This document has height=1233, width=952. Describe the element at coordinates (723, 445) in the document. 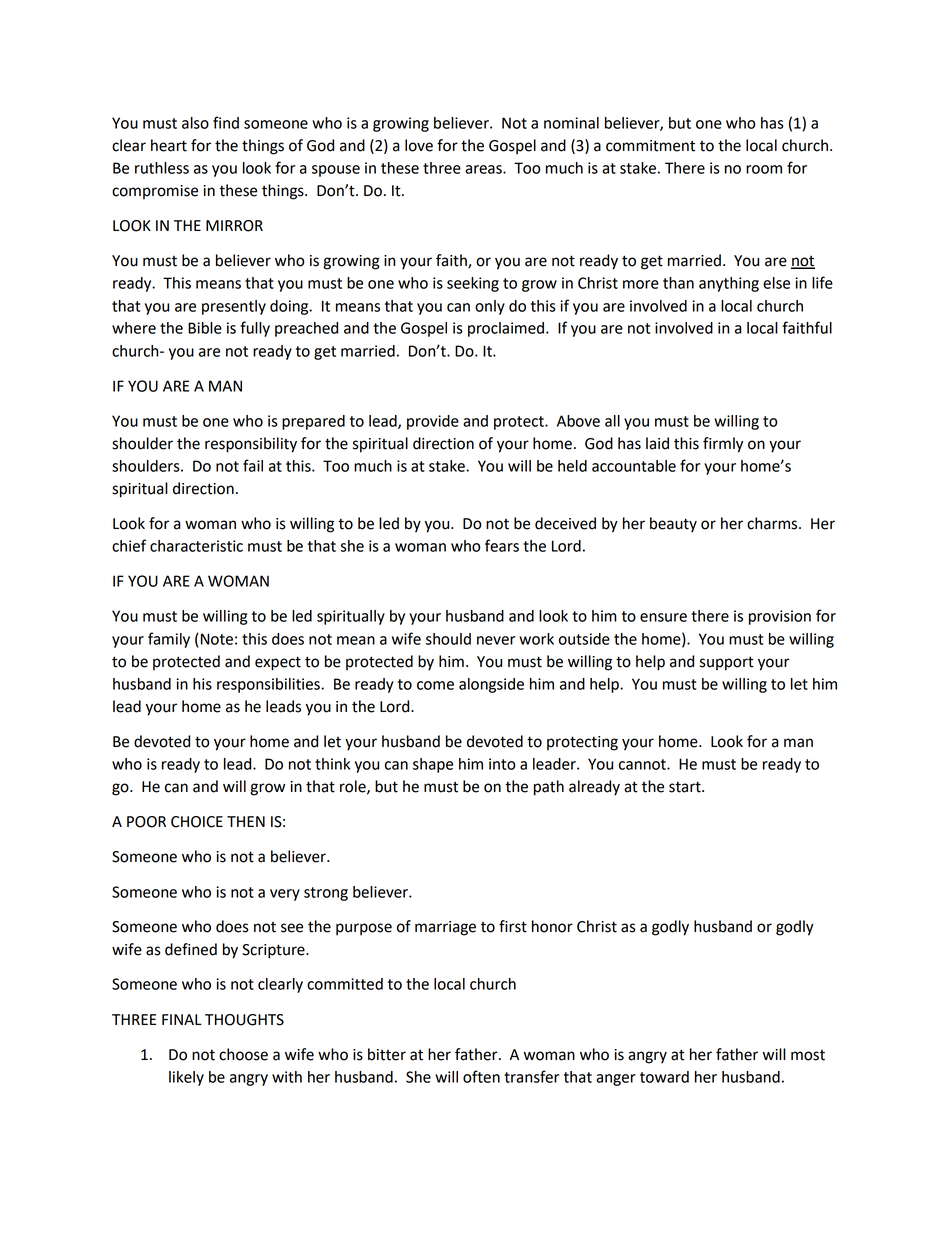

I see `firmly` at that location.
